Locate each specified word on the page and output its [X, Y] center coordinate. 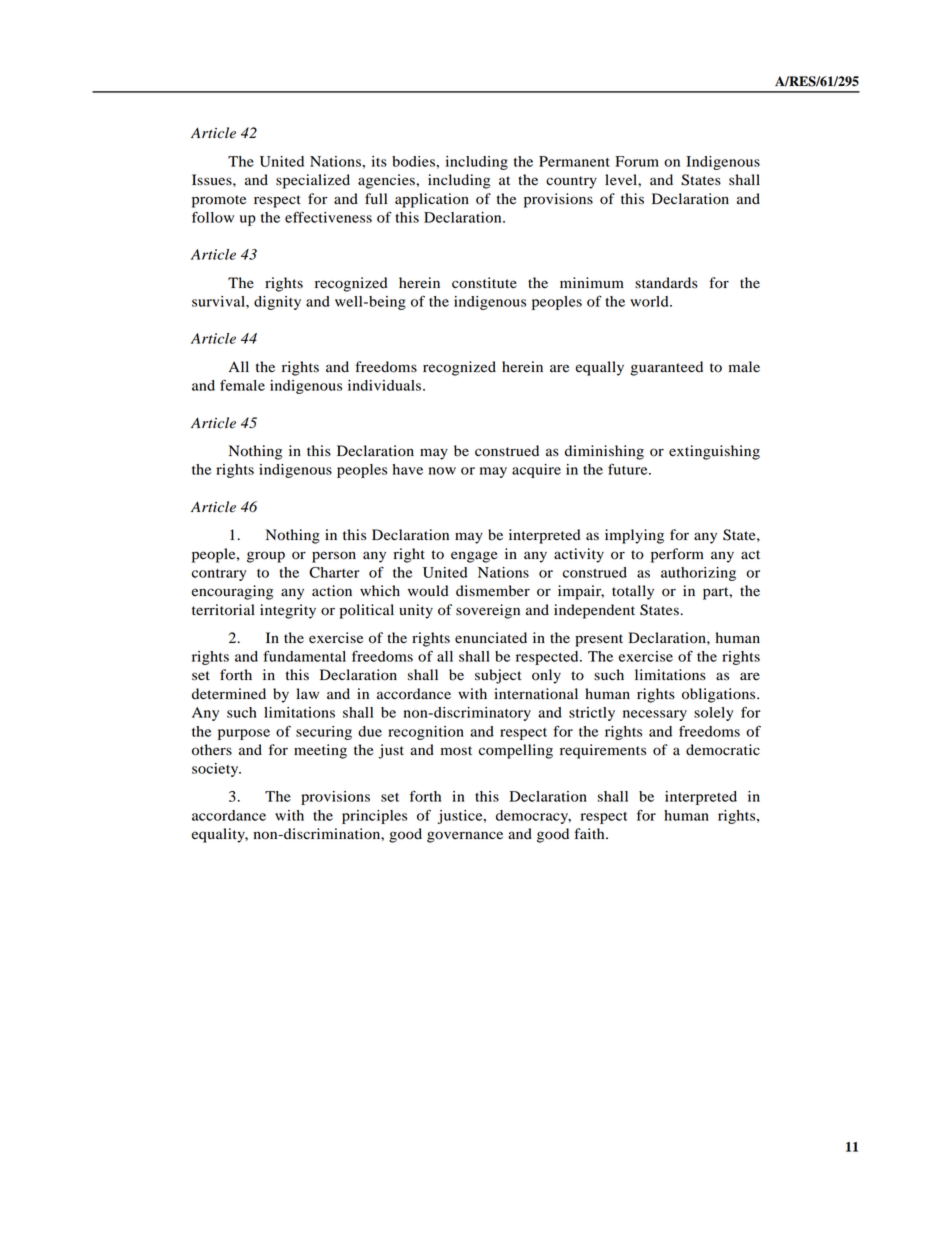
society [216, 770]
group [266, 557]
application [432, 200]
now [442, 471]
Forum [637, 161]
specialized [313, 181]
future [629, 469]
